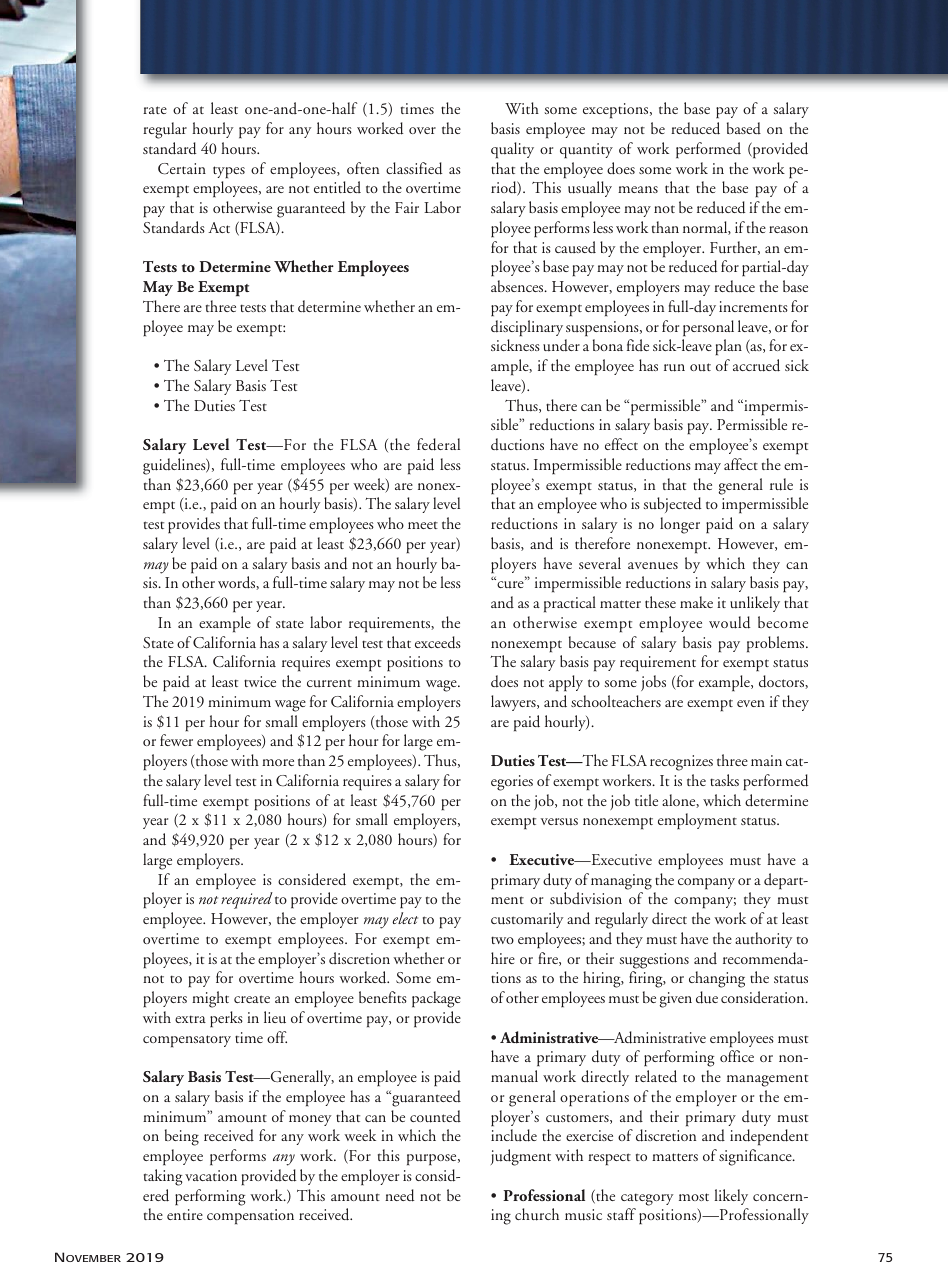  What do you see at coordinates (512, 150) in the screenshot?
I see `quality` at bounding box center [512, 150].
